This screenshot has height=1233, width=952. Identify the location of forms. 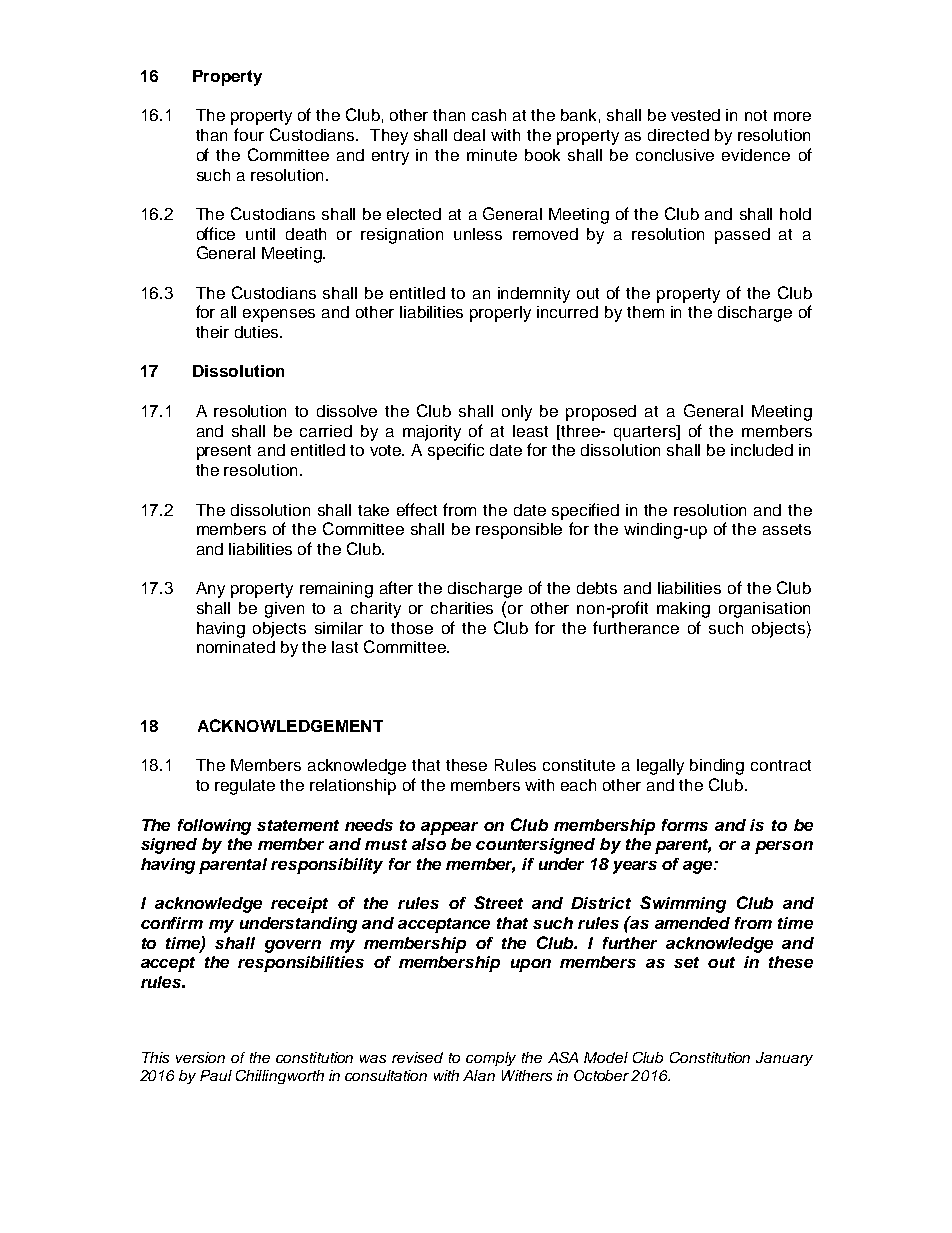
(685, 825).
